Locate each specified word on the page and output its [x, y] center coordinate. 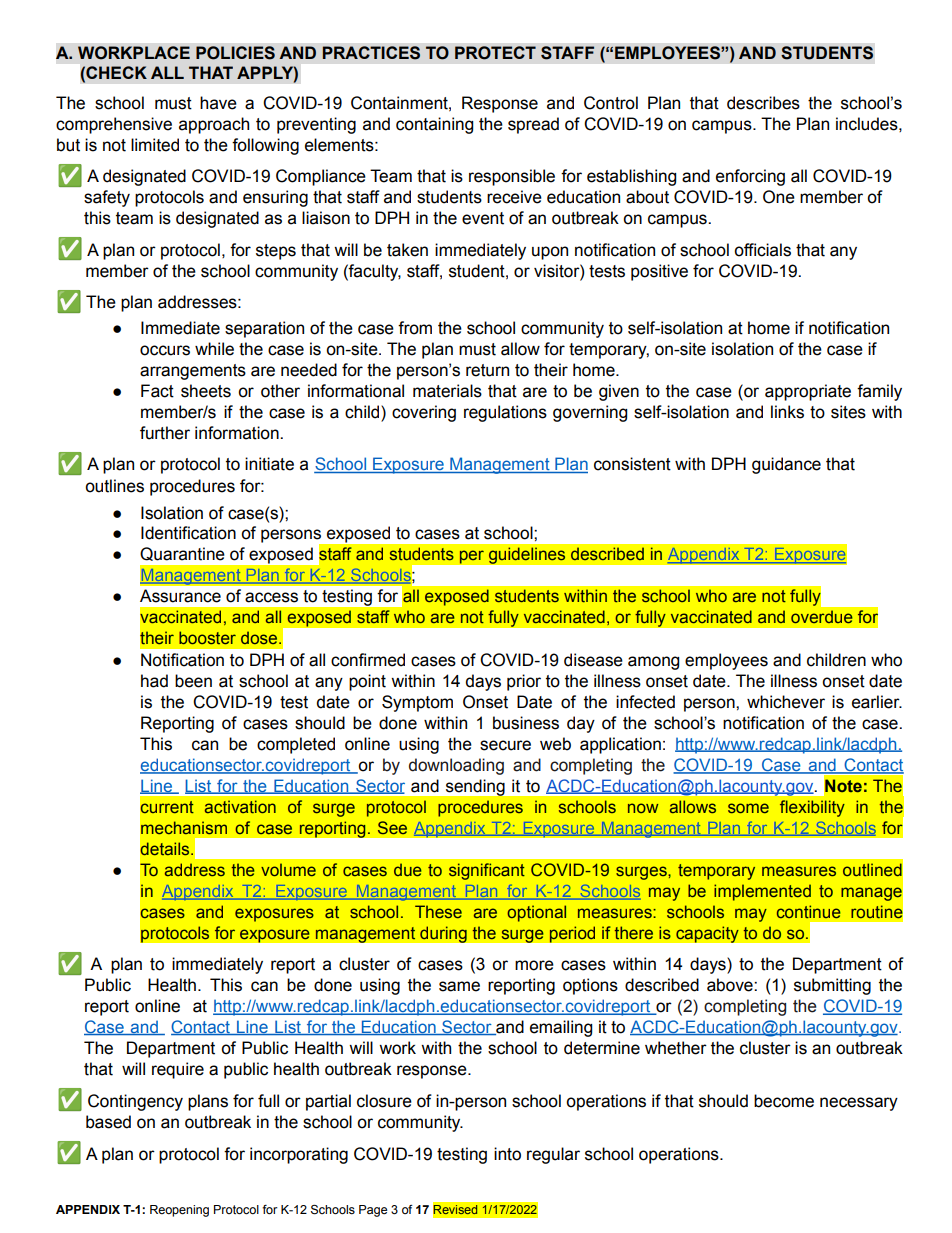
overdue [822, 616]
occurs [165, 350]
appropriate [808, 392]
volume [288, 869]
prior [524, 682]
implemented [762, 892]
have [218, 103]
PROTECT [495, 53]
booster [207, 637]
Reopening [179, 1211]
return [487, 370]
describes [763, 103]
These [438, 911]
